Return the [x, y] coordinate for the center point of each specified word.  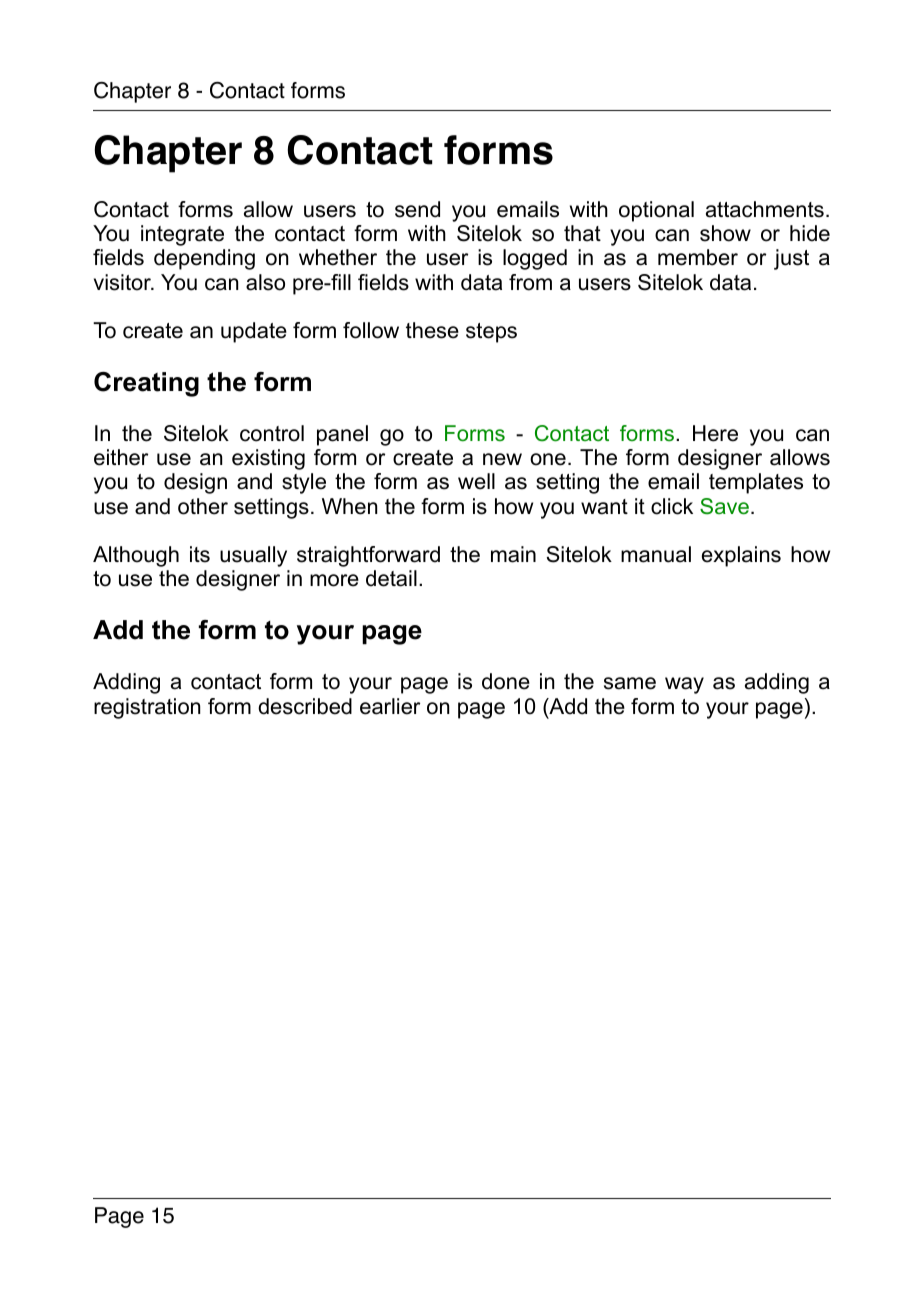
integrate [182, 235]
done [506, 681]
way [684, 685]
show [725, 233]
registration [147, 708]
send [417, 209]
